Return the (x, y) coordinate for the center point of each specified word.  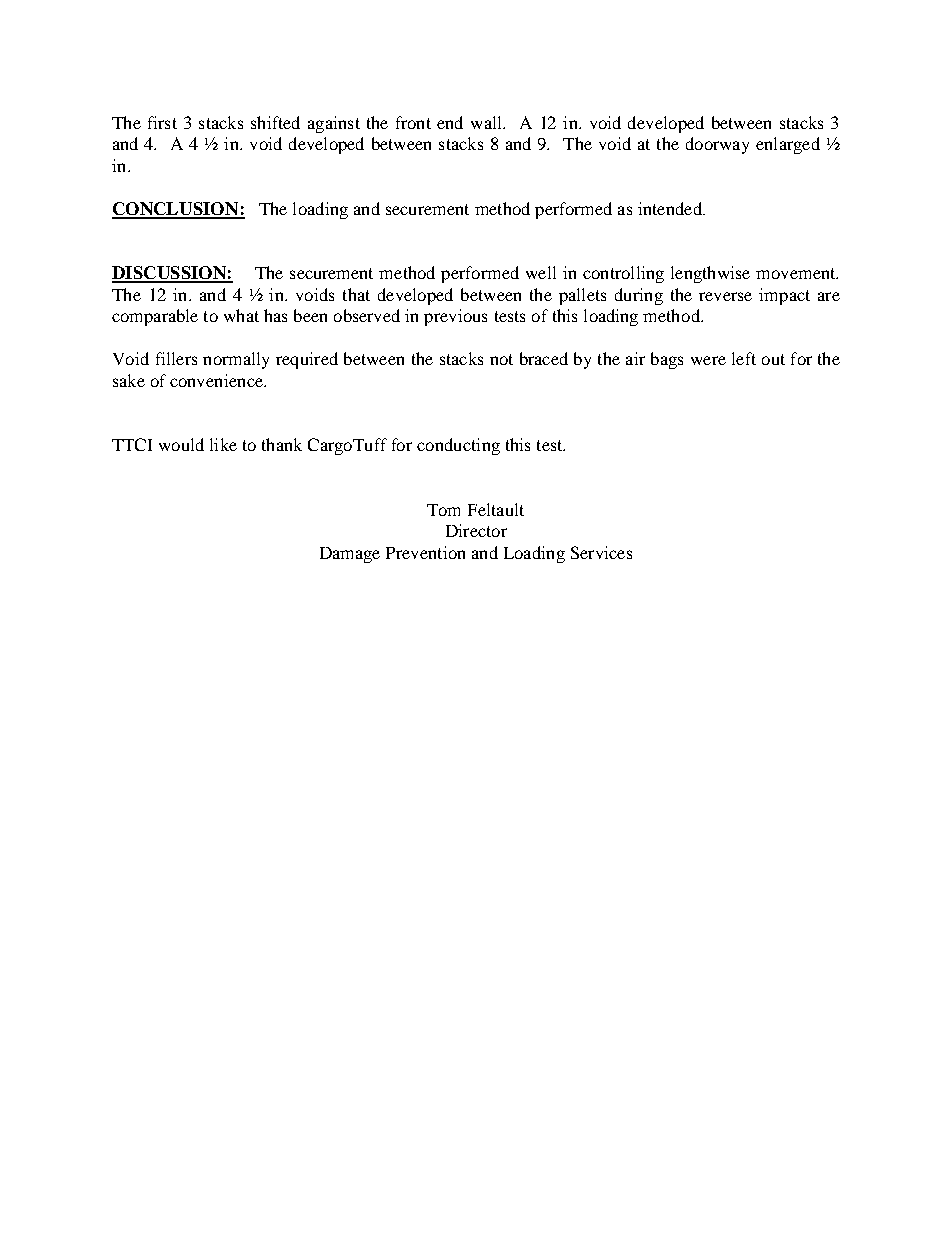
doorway (717, 145)
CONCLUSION (176, 210)
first (162, 122)
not (501, 359)
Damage (350, 555)
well (541, 272)
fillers (176, 358)
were (708, 360)
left (744, 358)
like (223, 444)
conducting (458, 446)
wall (488, 122)
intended (671, 208)
